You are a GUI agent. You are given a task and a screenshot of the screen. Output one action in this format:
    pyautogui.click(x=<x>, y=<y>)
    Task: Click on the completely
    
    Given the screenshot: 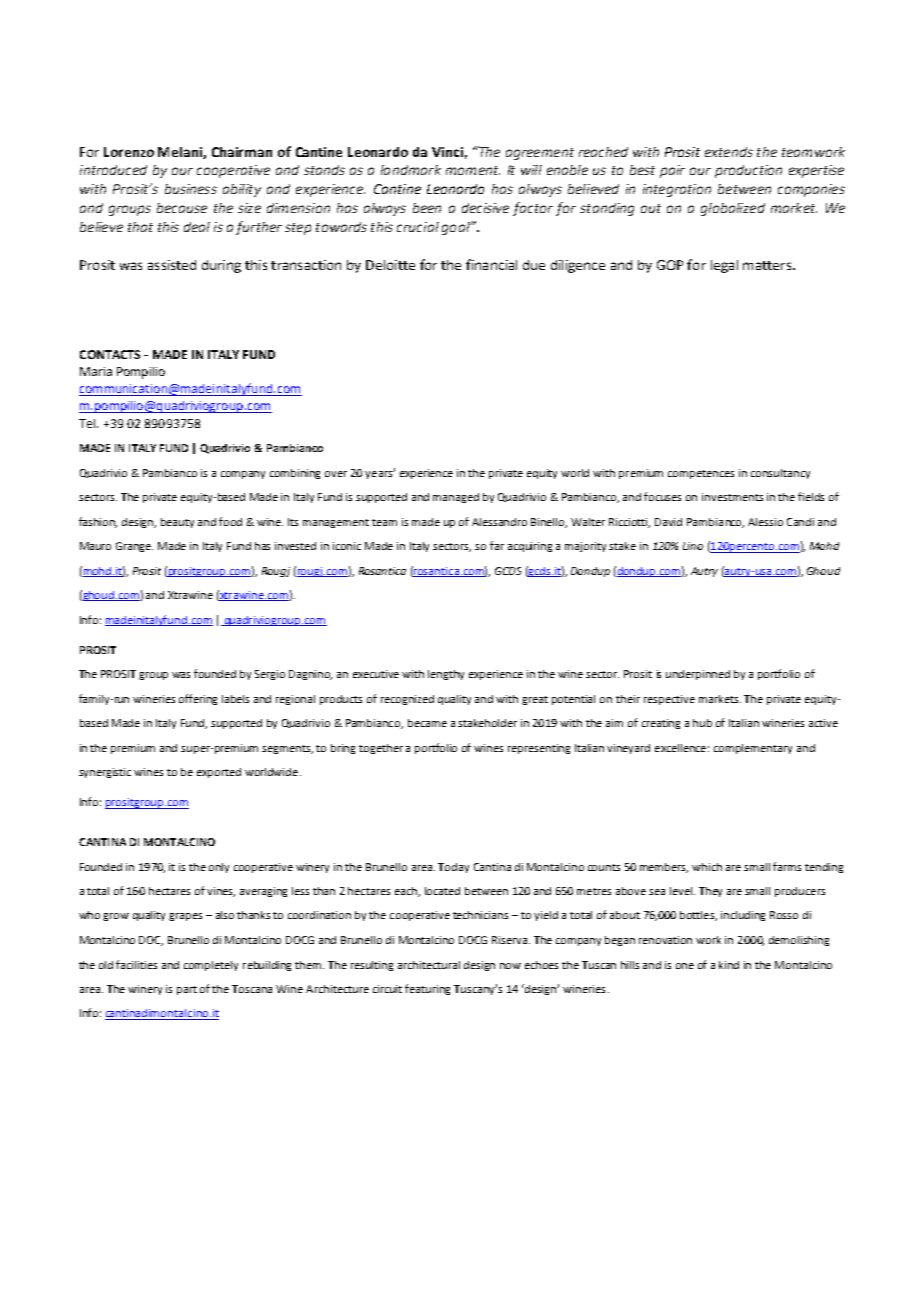 What is the action you would take?
    pyautogui.click(x=211, y=966)
